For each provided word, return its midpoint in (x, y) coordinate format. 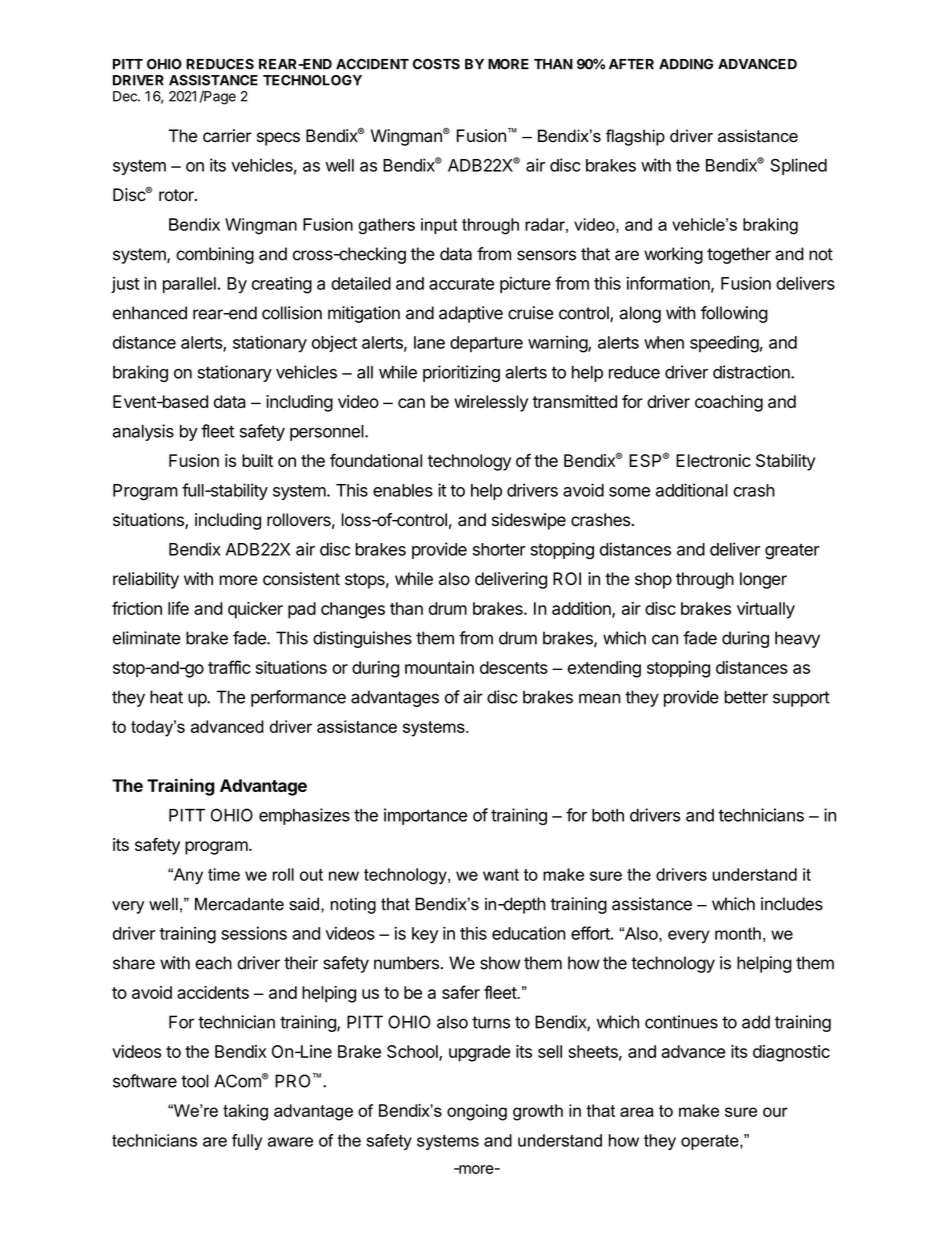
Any (187, 876)
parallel (189, 285)
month (738, 933)
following (734, 314)
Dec (126, 96)
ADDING (686, 64)
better (746, 697)
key (425, 935)
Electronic (713, 460)
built (257, 460)
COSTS (436, 64)
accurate (461, 284)
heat (166, 697)
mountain (439, 667)
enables (403, 490)
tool (195, 1081)
